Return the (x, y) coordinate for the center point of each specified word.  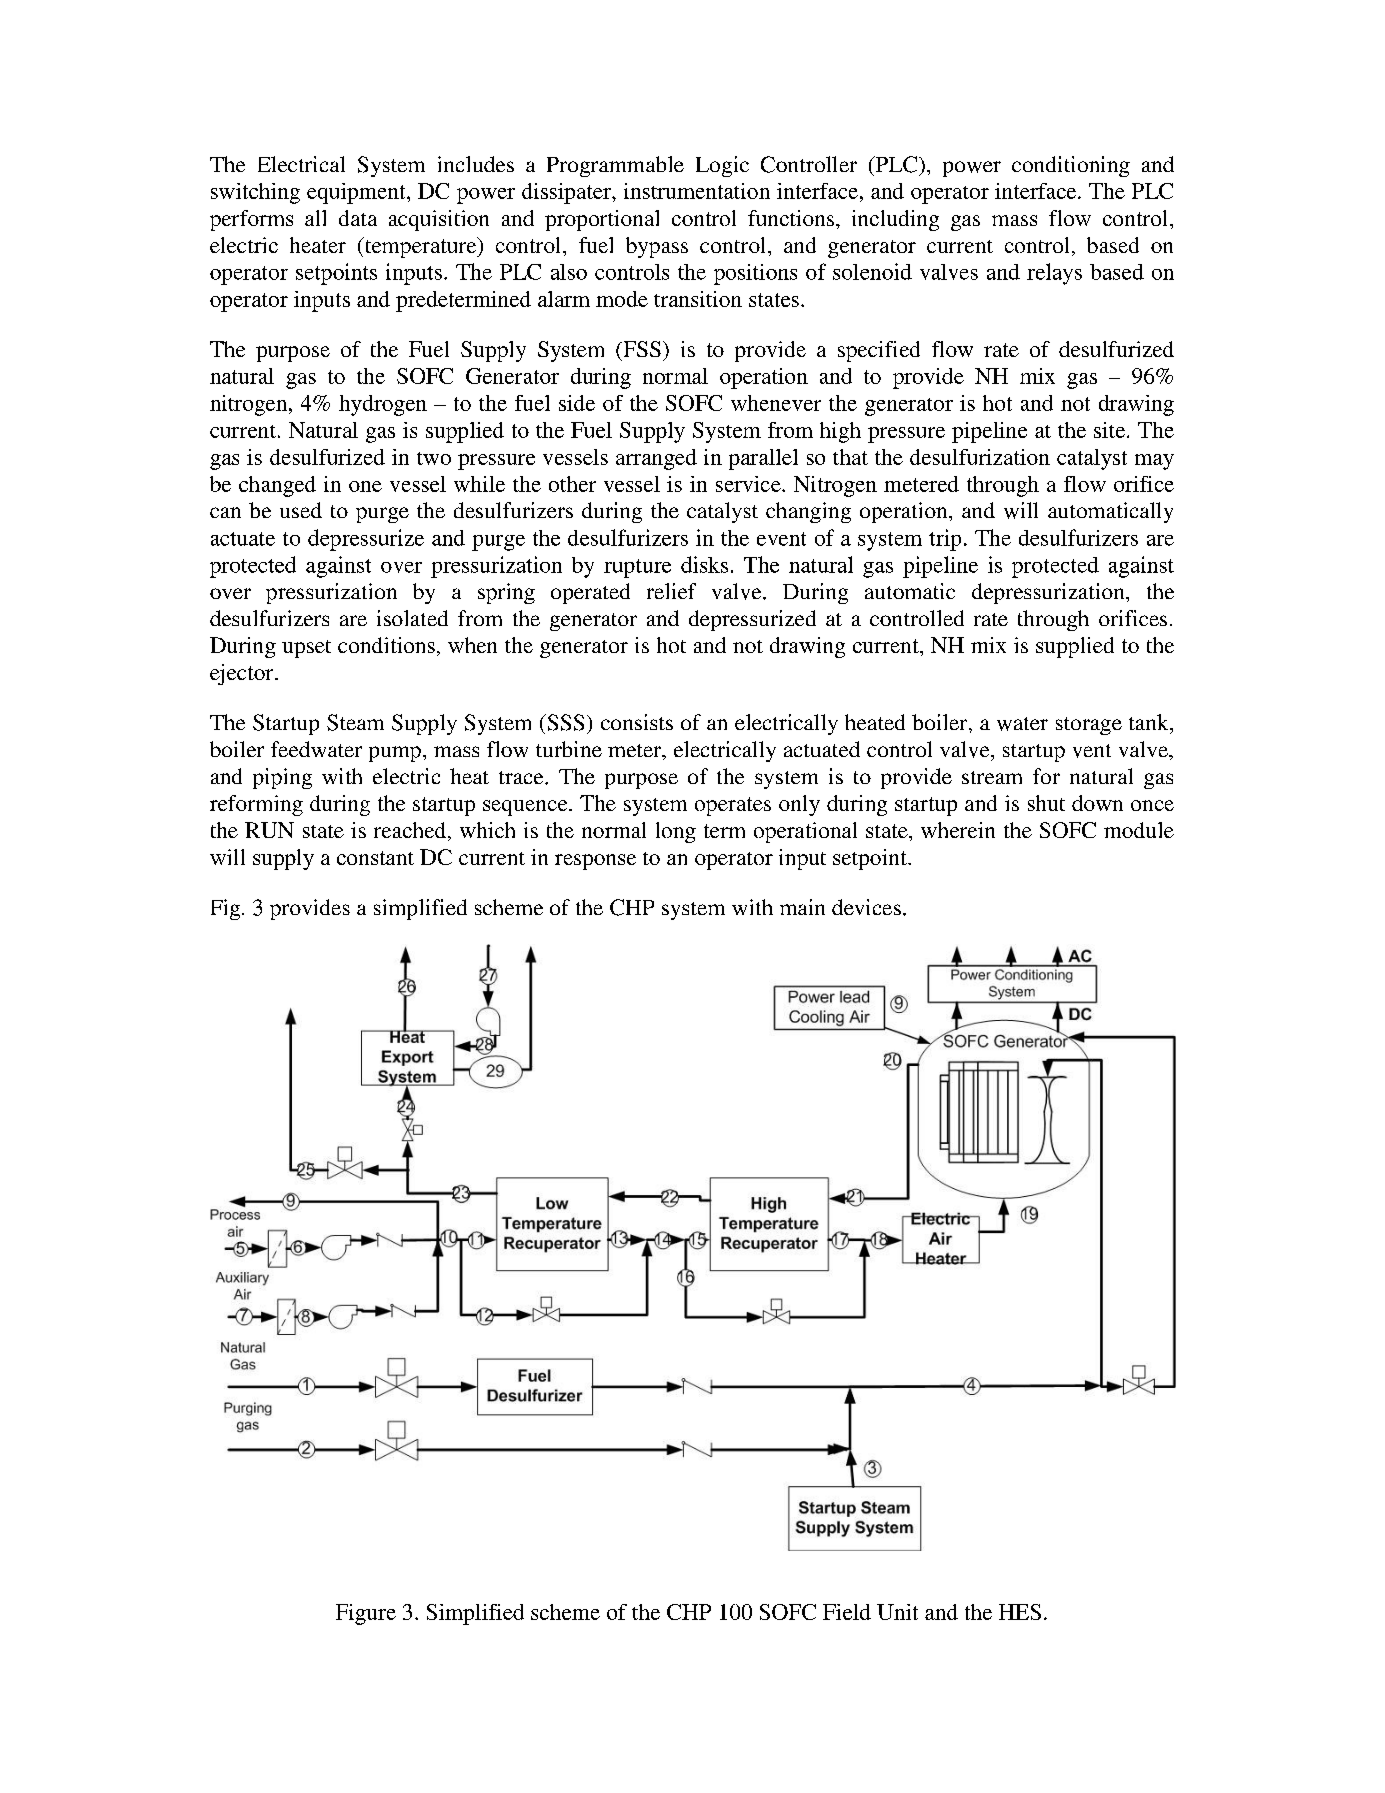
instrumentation (697, 191)
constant (375, 858)
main (802, 907)
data (358, 218)
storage (1089, 726)
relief (671, 591)
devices (866, 907)
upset (306, 649)
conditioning (1071, 166)
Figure (366, 1614)
